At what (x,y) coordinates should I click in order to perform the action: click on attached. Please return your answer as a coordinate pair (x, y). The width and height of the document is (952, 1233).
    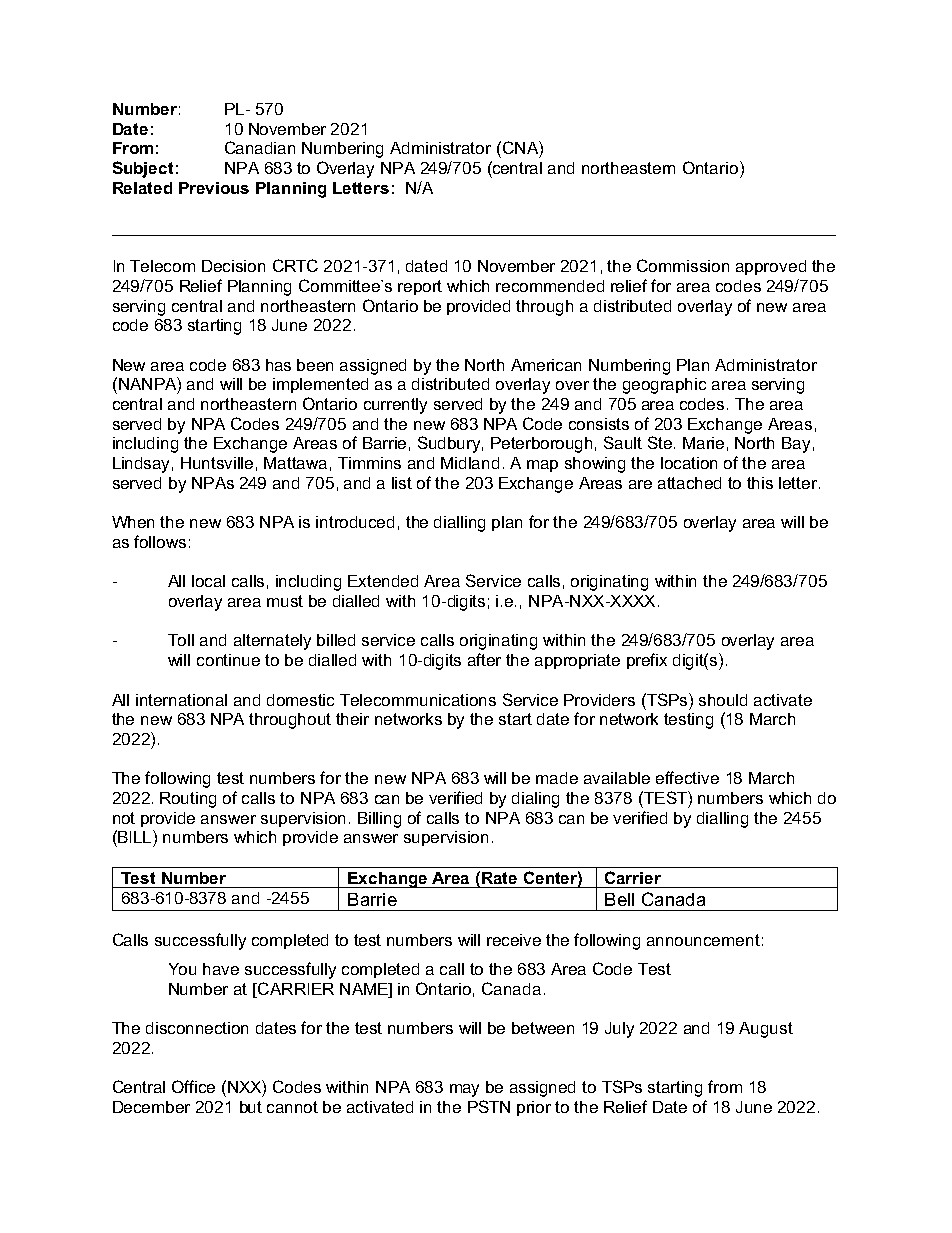
    Looking at the image, I should click on (689, 483).
